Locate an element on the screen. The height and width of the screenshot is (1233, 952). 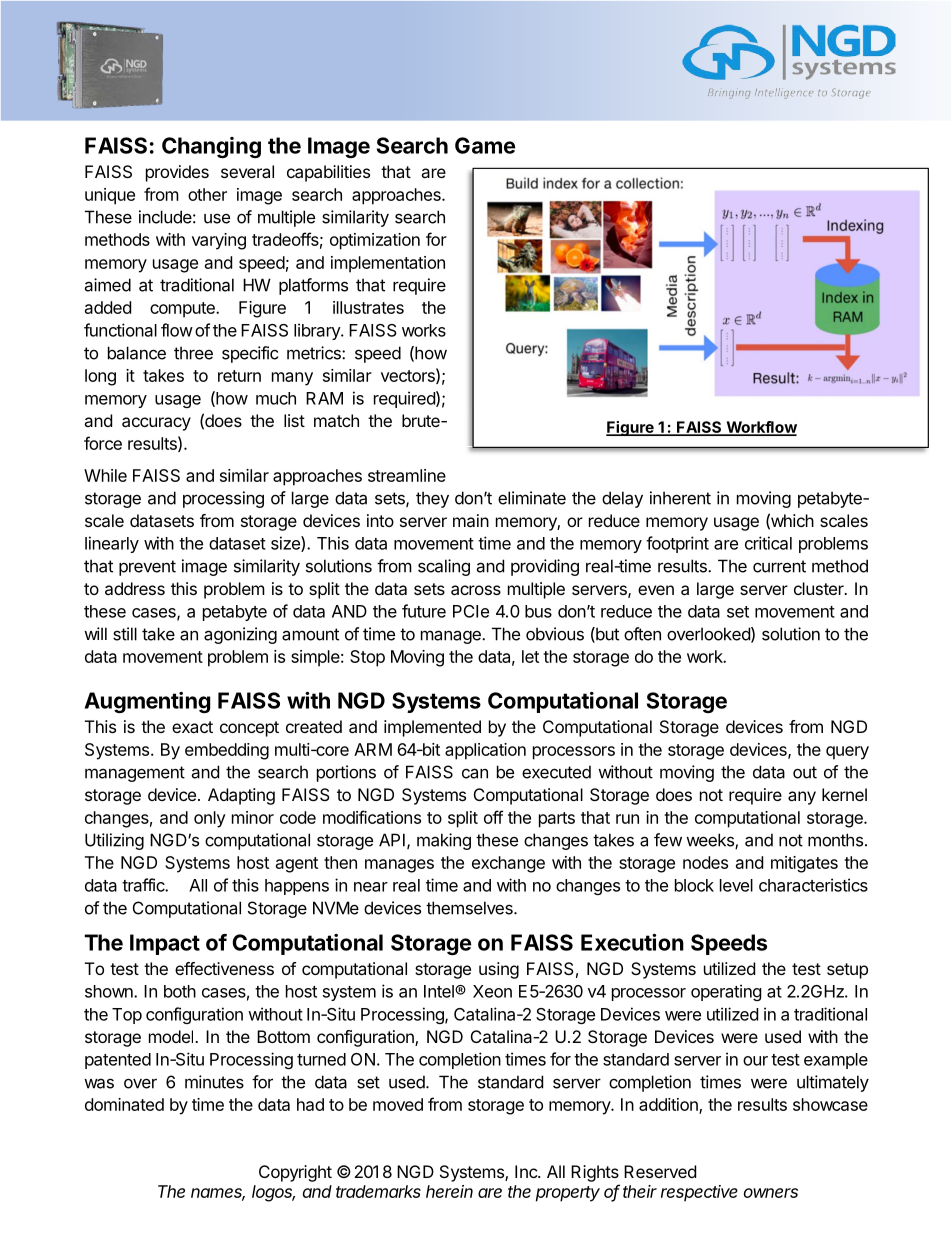
inherent is located at coordinates (680, 498).
